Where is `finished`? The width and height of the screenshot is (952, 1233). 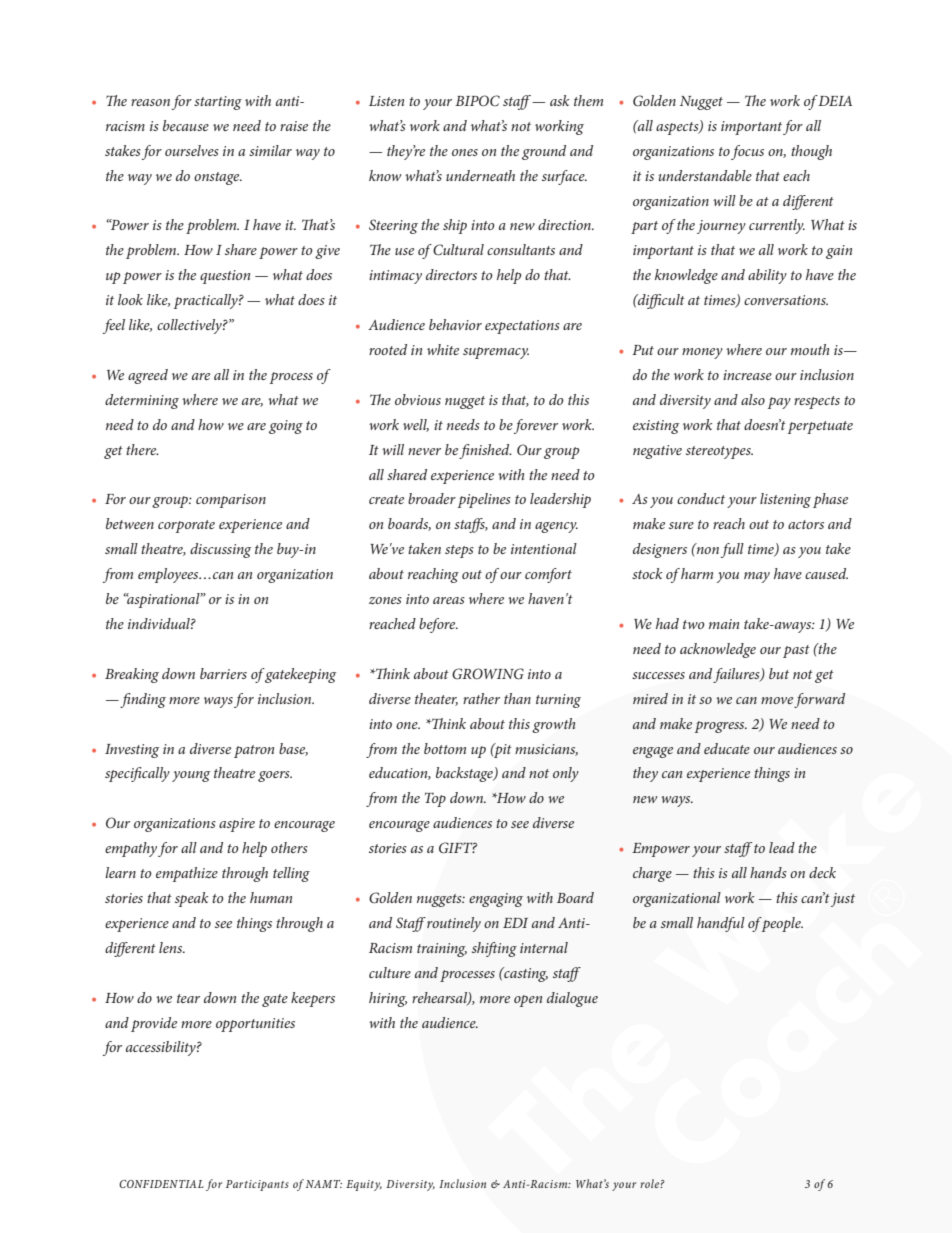
finished is located at coordinates (485, 451).
